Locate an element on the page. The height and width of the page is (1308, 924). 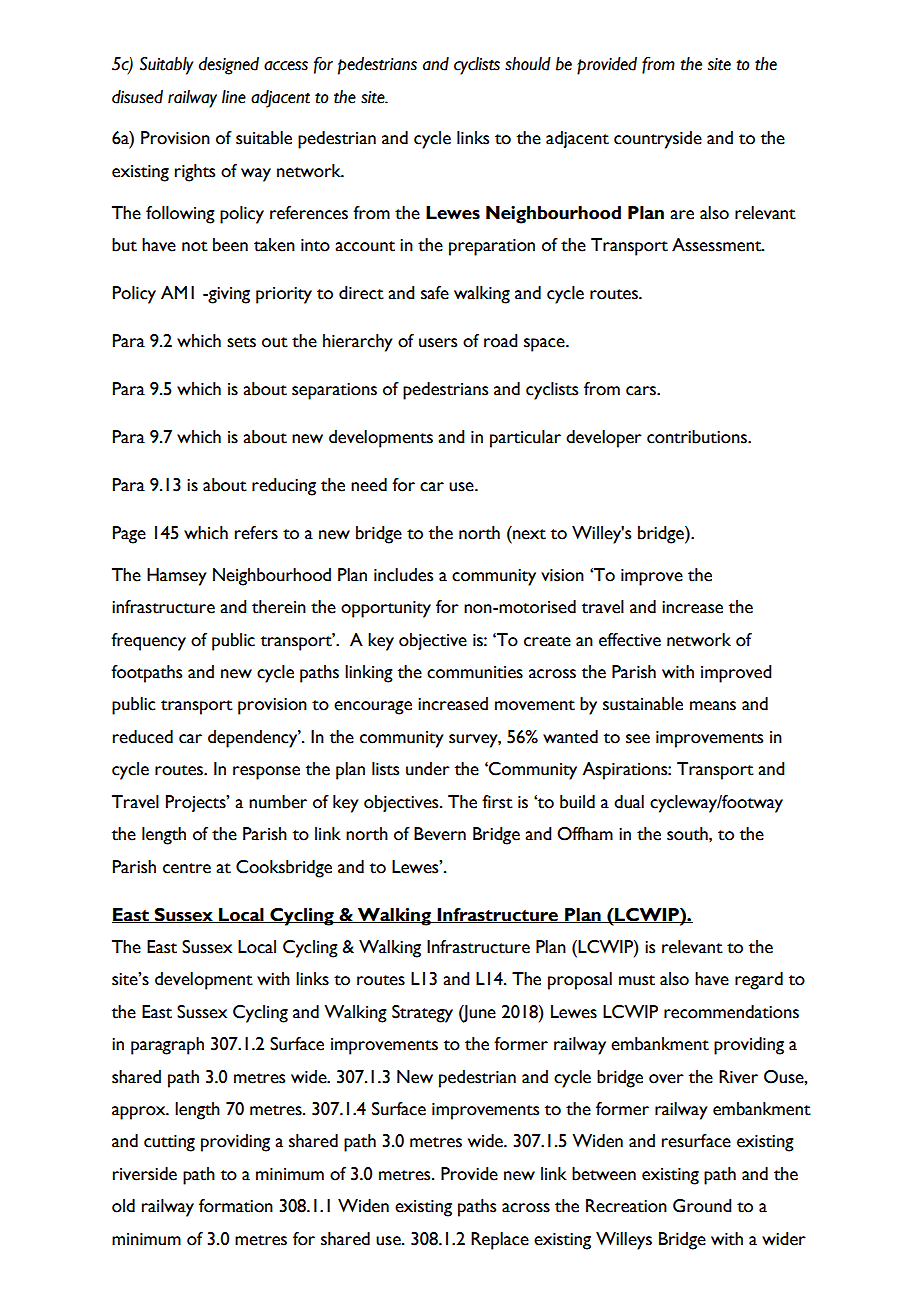
formation is located at coordinates (236, 1206).
